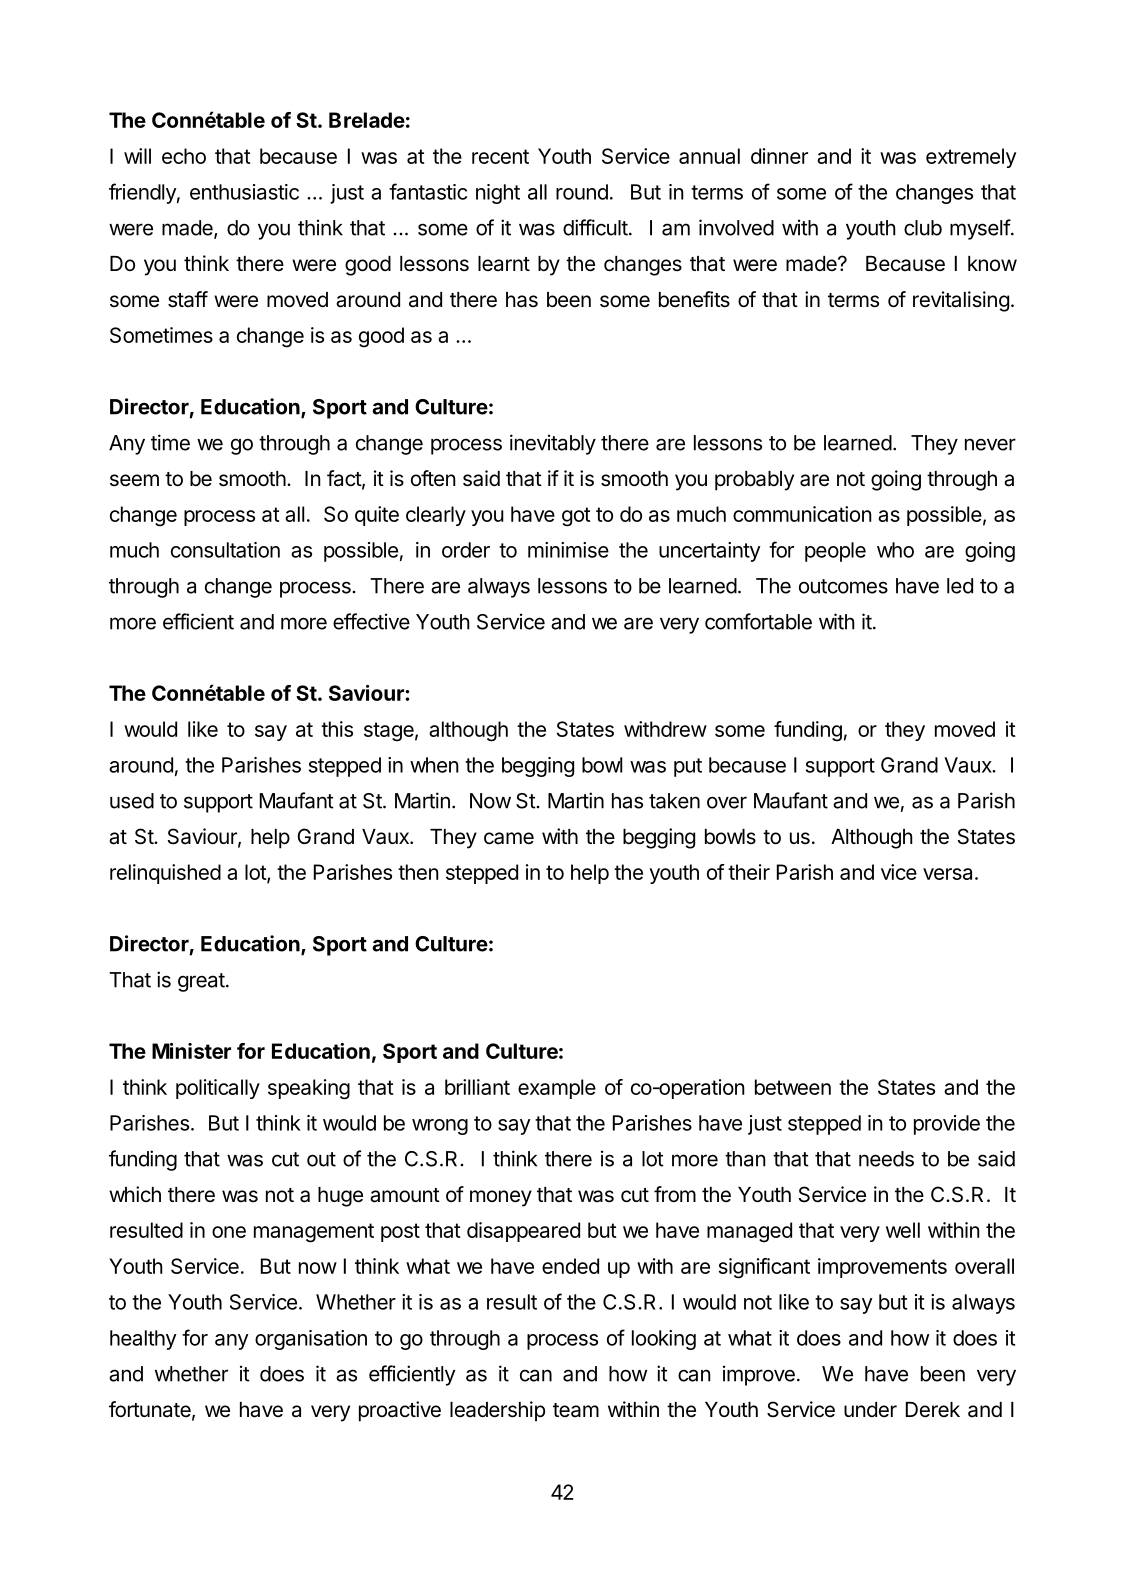  Describe the element at coordinates (557, 1089) in the image. I see `example` at that location.
